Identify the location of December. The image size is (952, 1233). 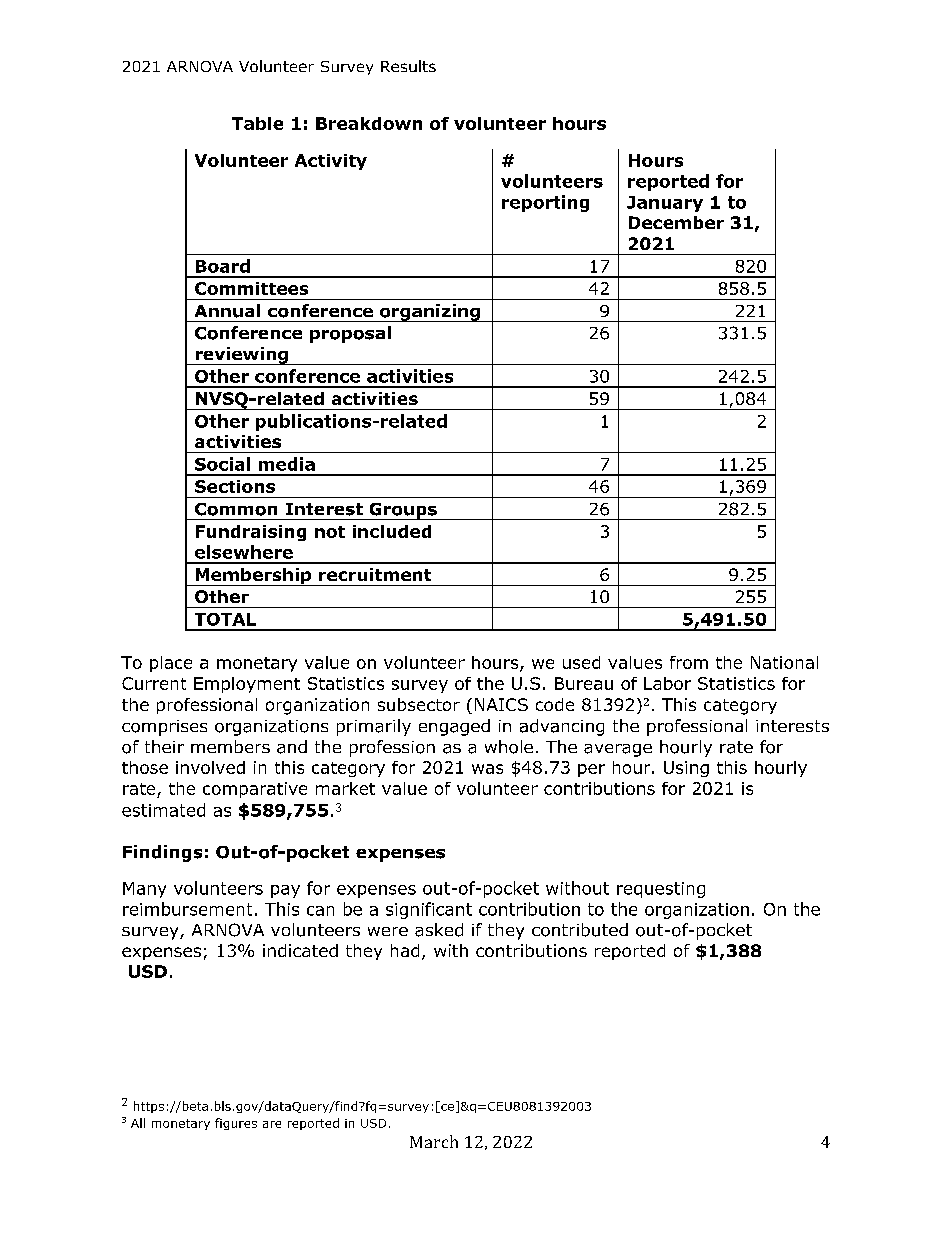
(676, 222).
